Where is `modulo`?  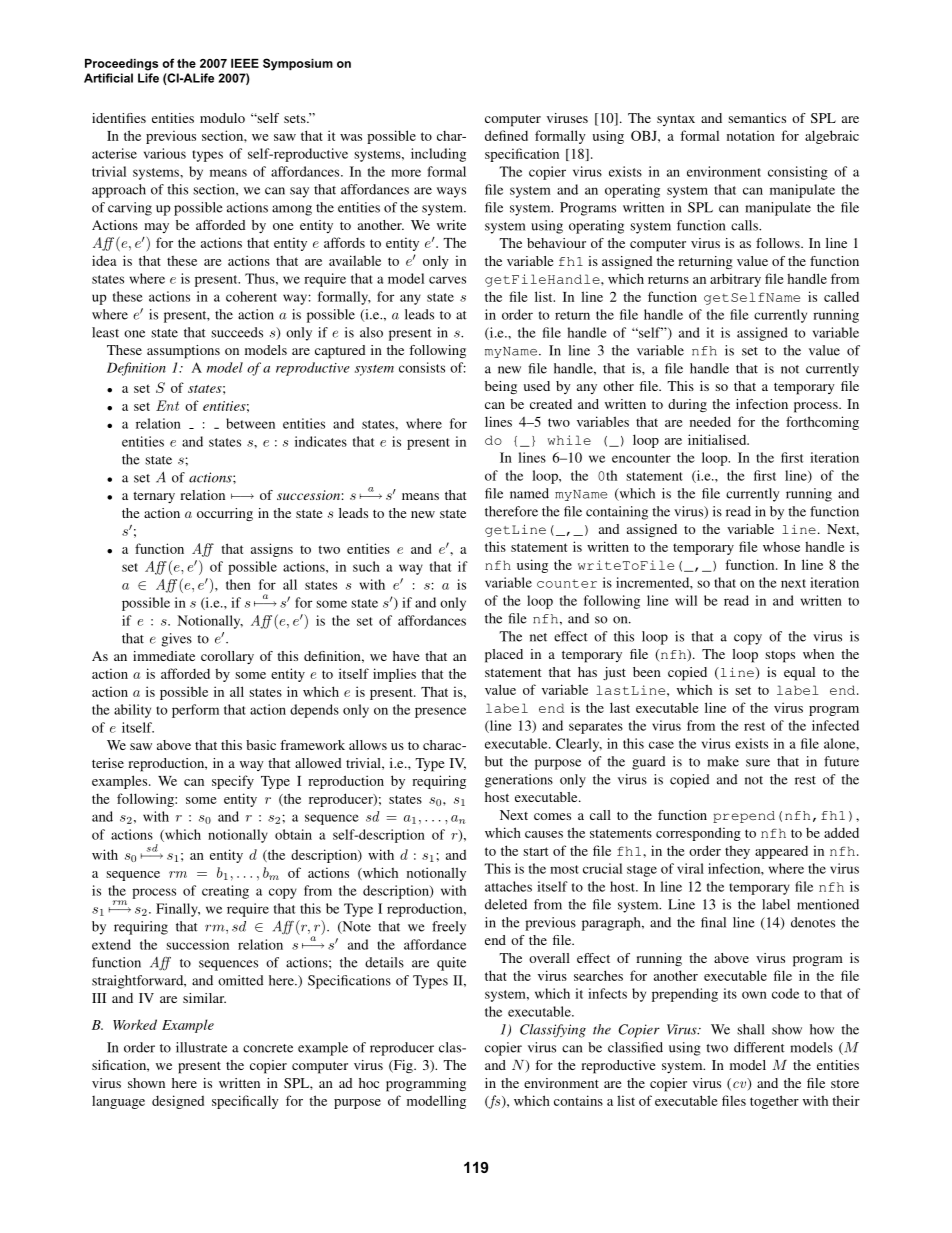 modulo is located at coordinates (222, 118).
